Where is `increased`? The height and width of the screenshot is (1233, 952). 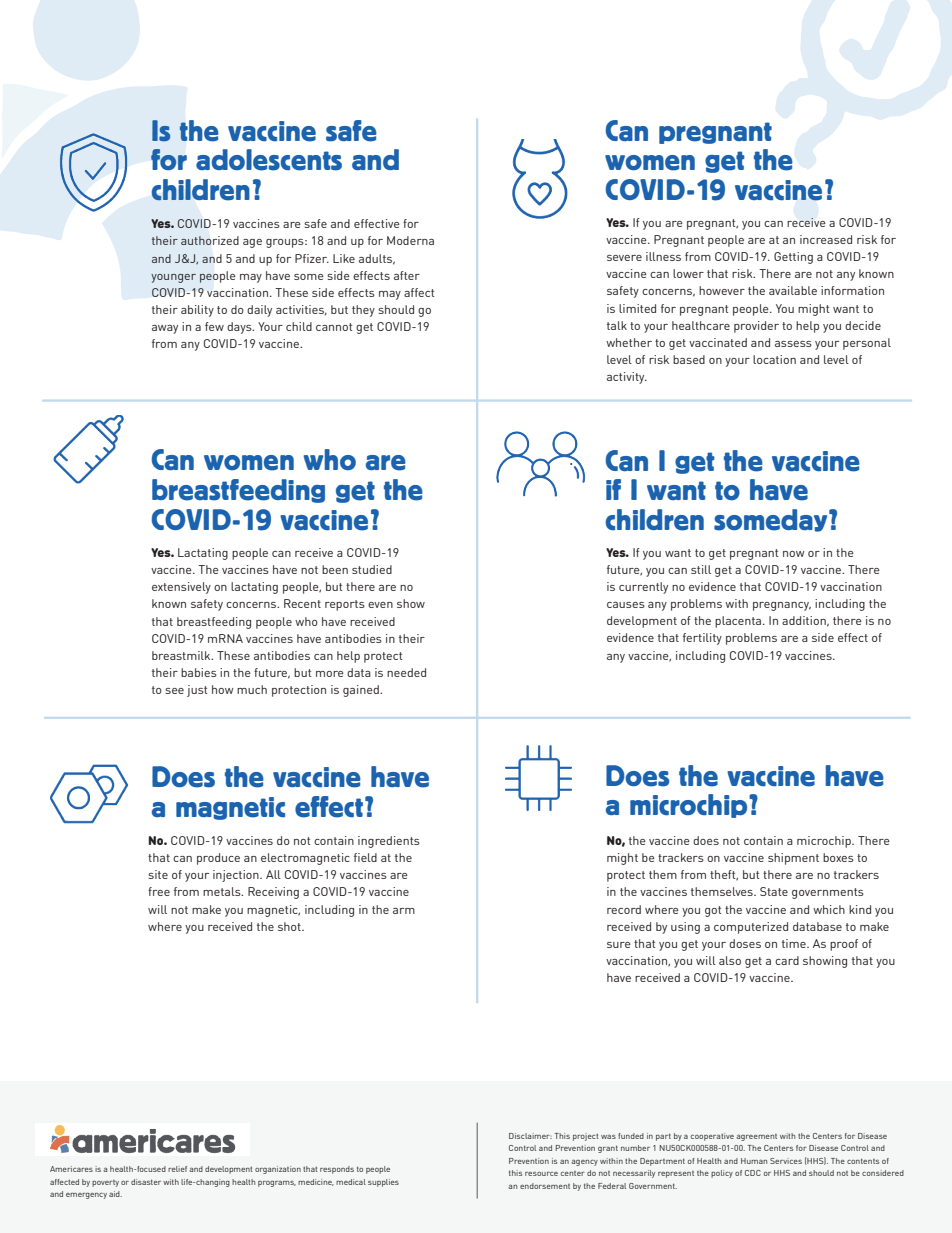
increased is located at coordinates (826, 239).
